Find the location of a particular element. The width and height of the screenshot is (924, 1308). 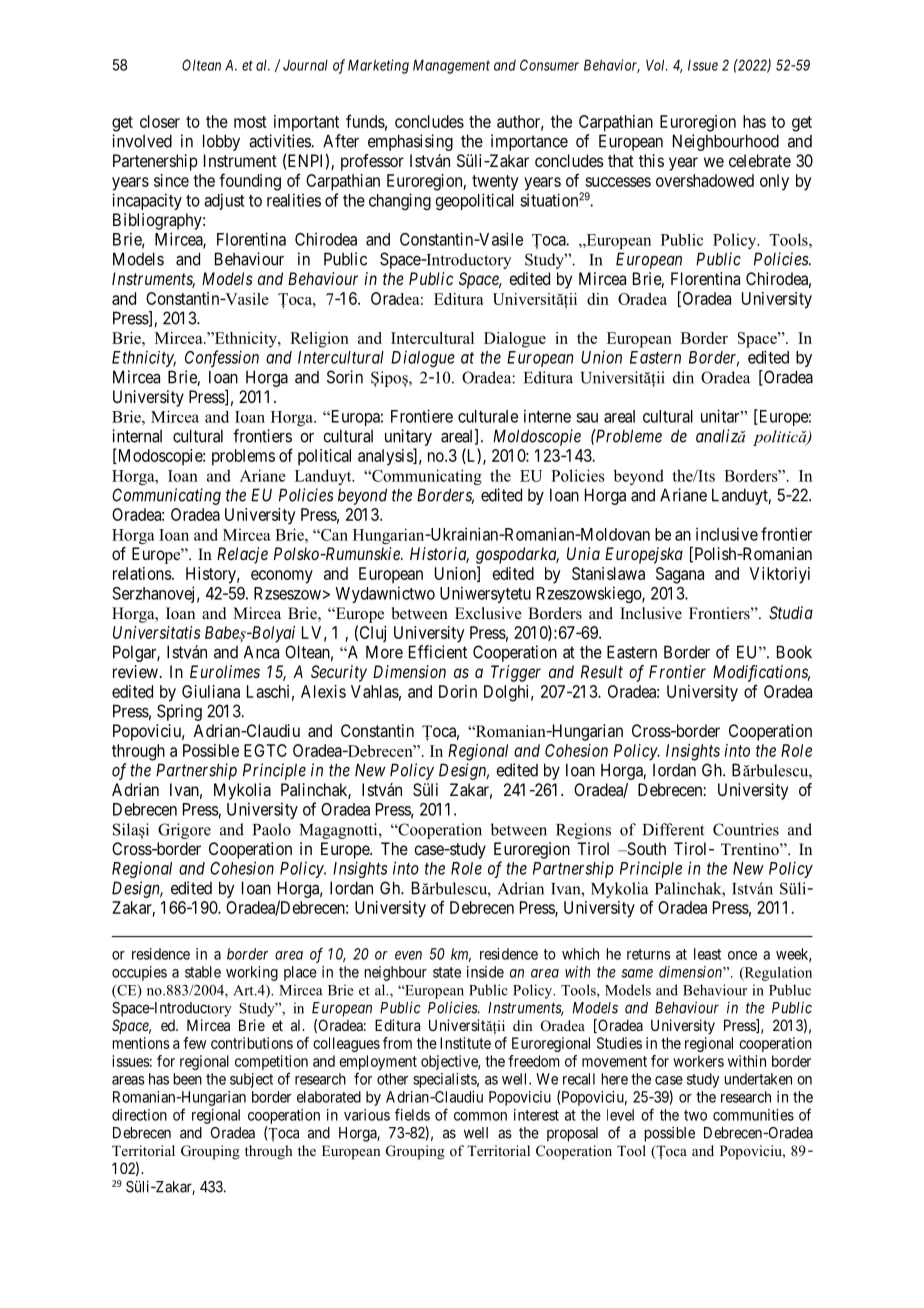

common is located at coordinates (480, 1116).
